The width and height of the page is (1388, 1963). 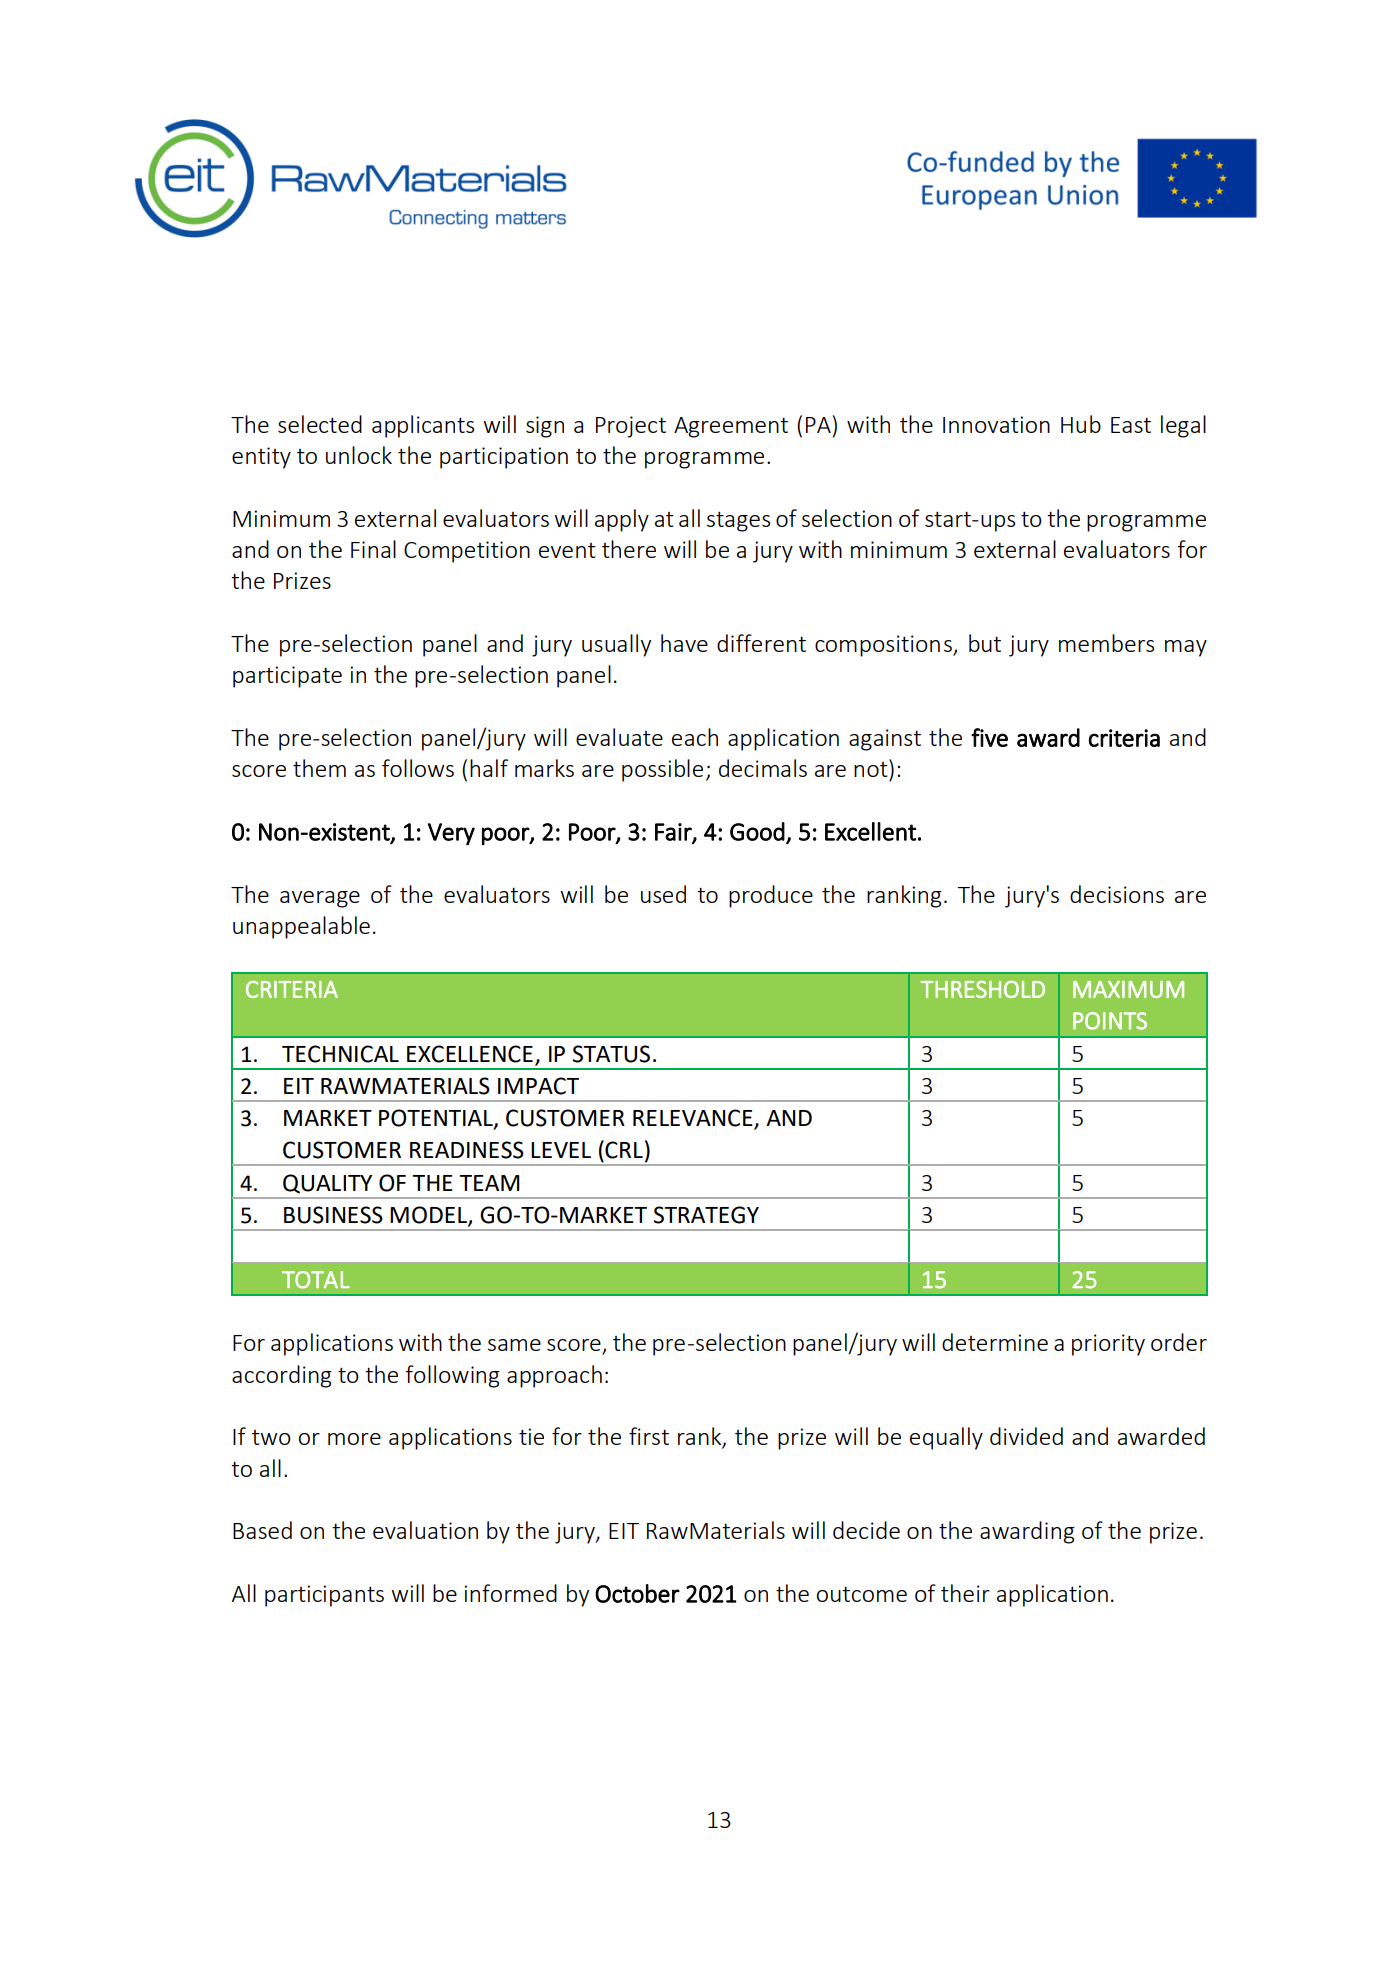 I want to click on their, so click(x=965, y=1593).
